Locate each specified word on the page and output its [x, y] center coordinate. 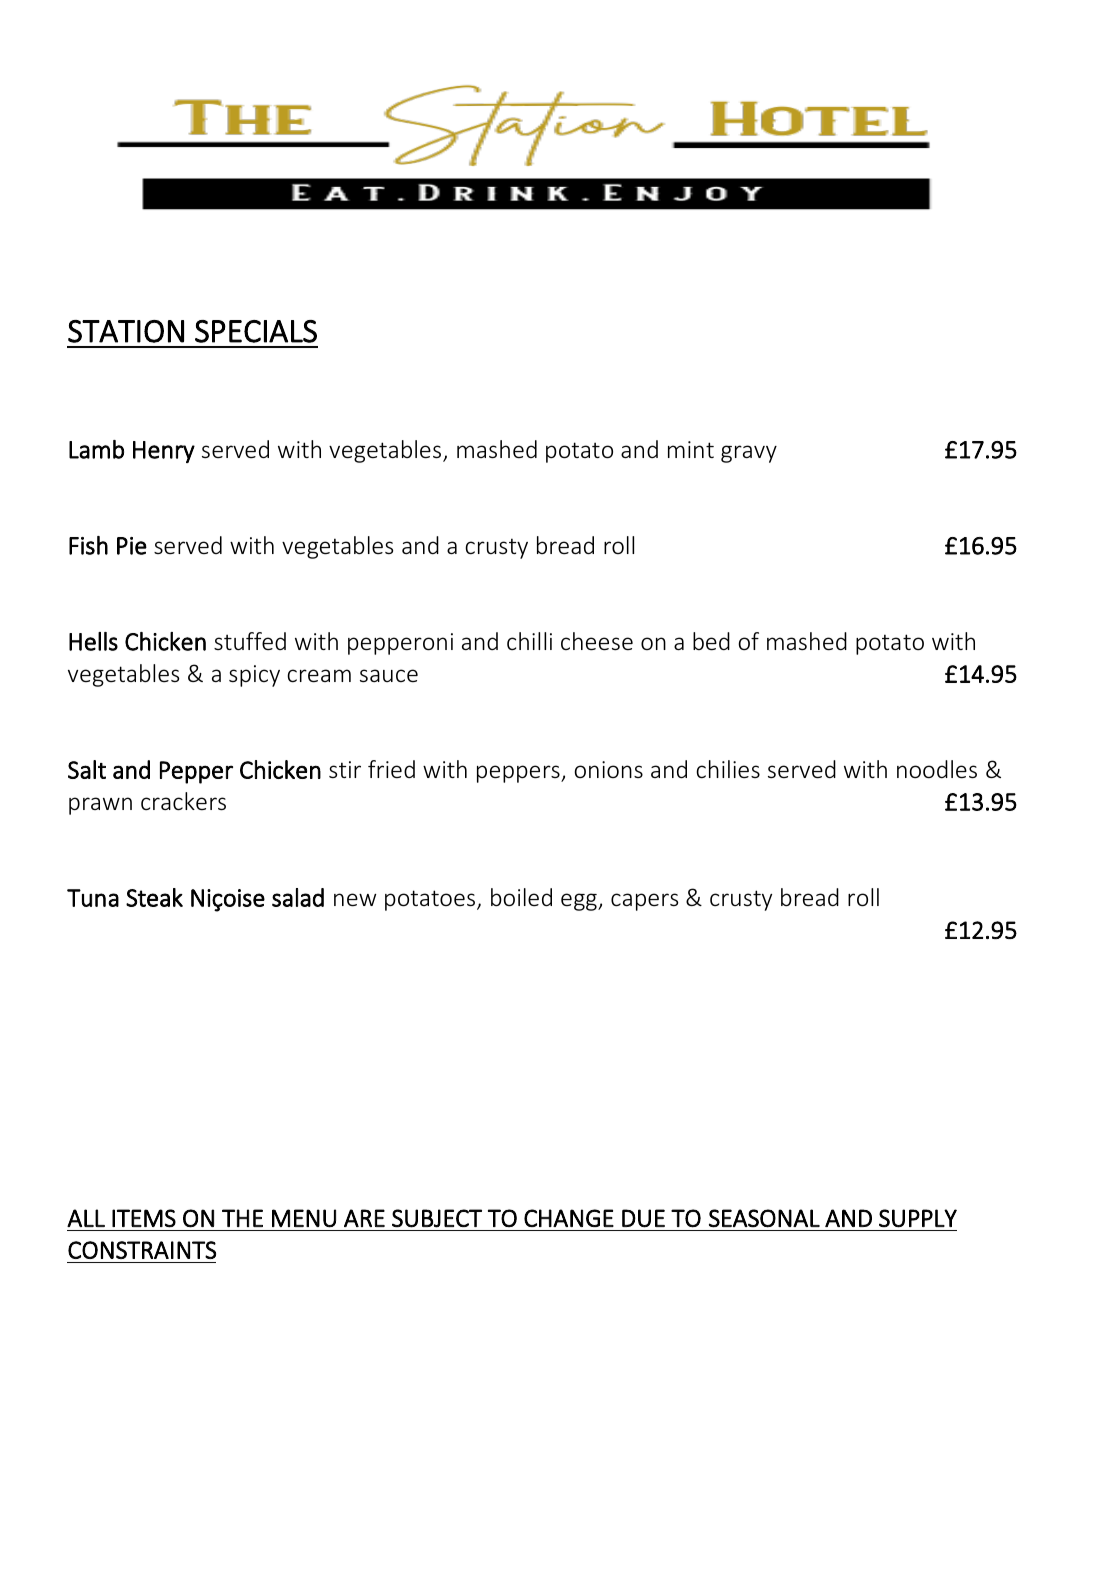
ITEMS [144, 1218]
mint [691, 449]
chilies [728, 769]
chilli [529, 641]
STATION [126, 331]
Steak [154, 897]
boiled [521, 897]
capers [644, 902]
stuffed [250, 641]
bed [711, 641]
